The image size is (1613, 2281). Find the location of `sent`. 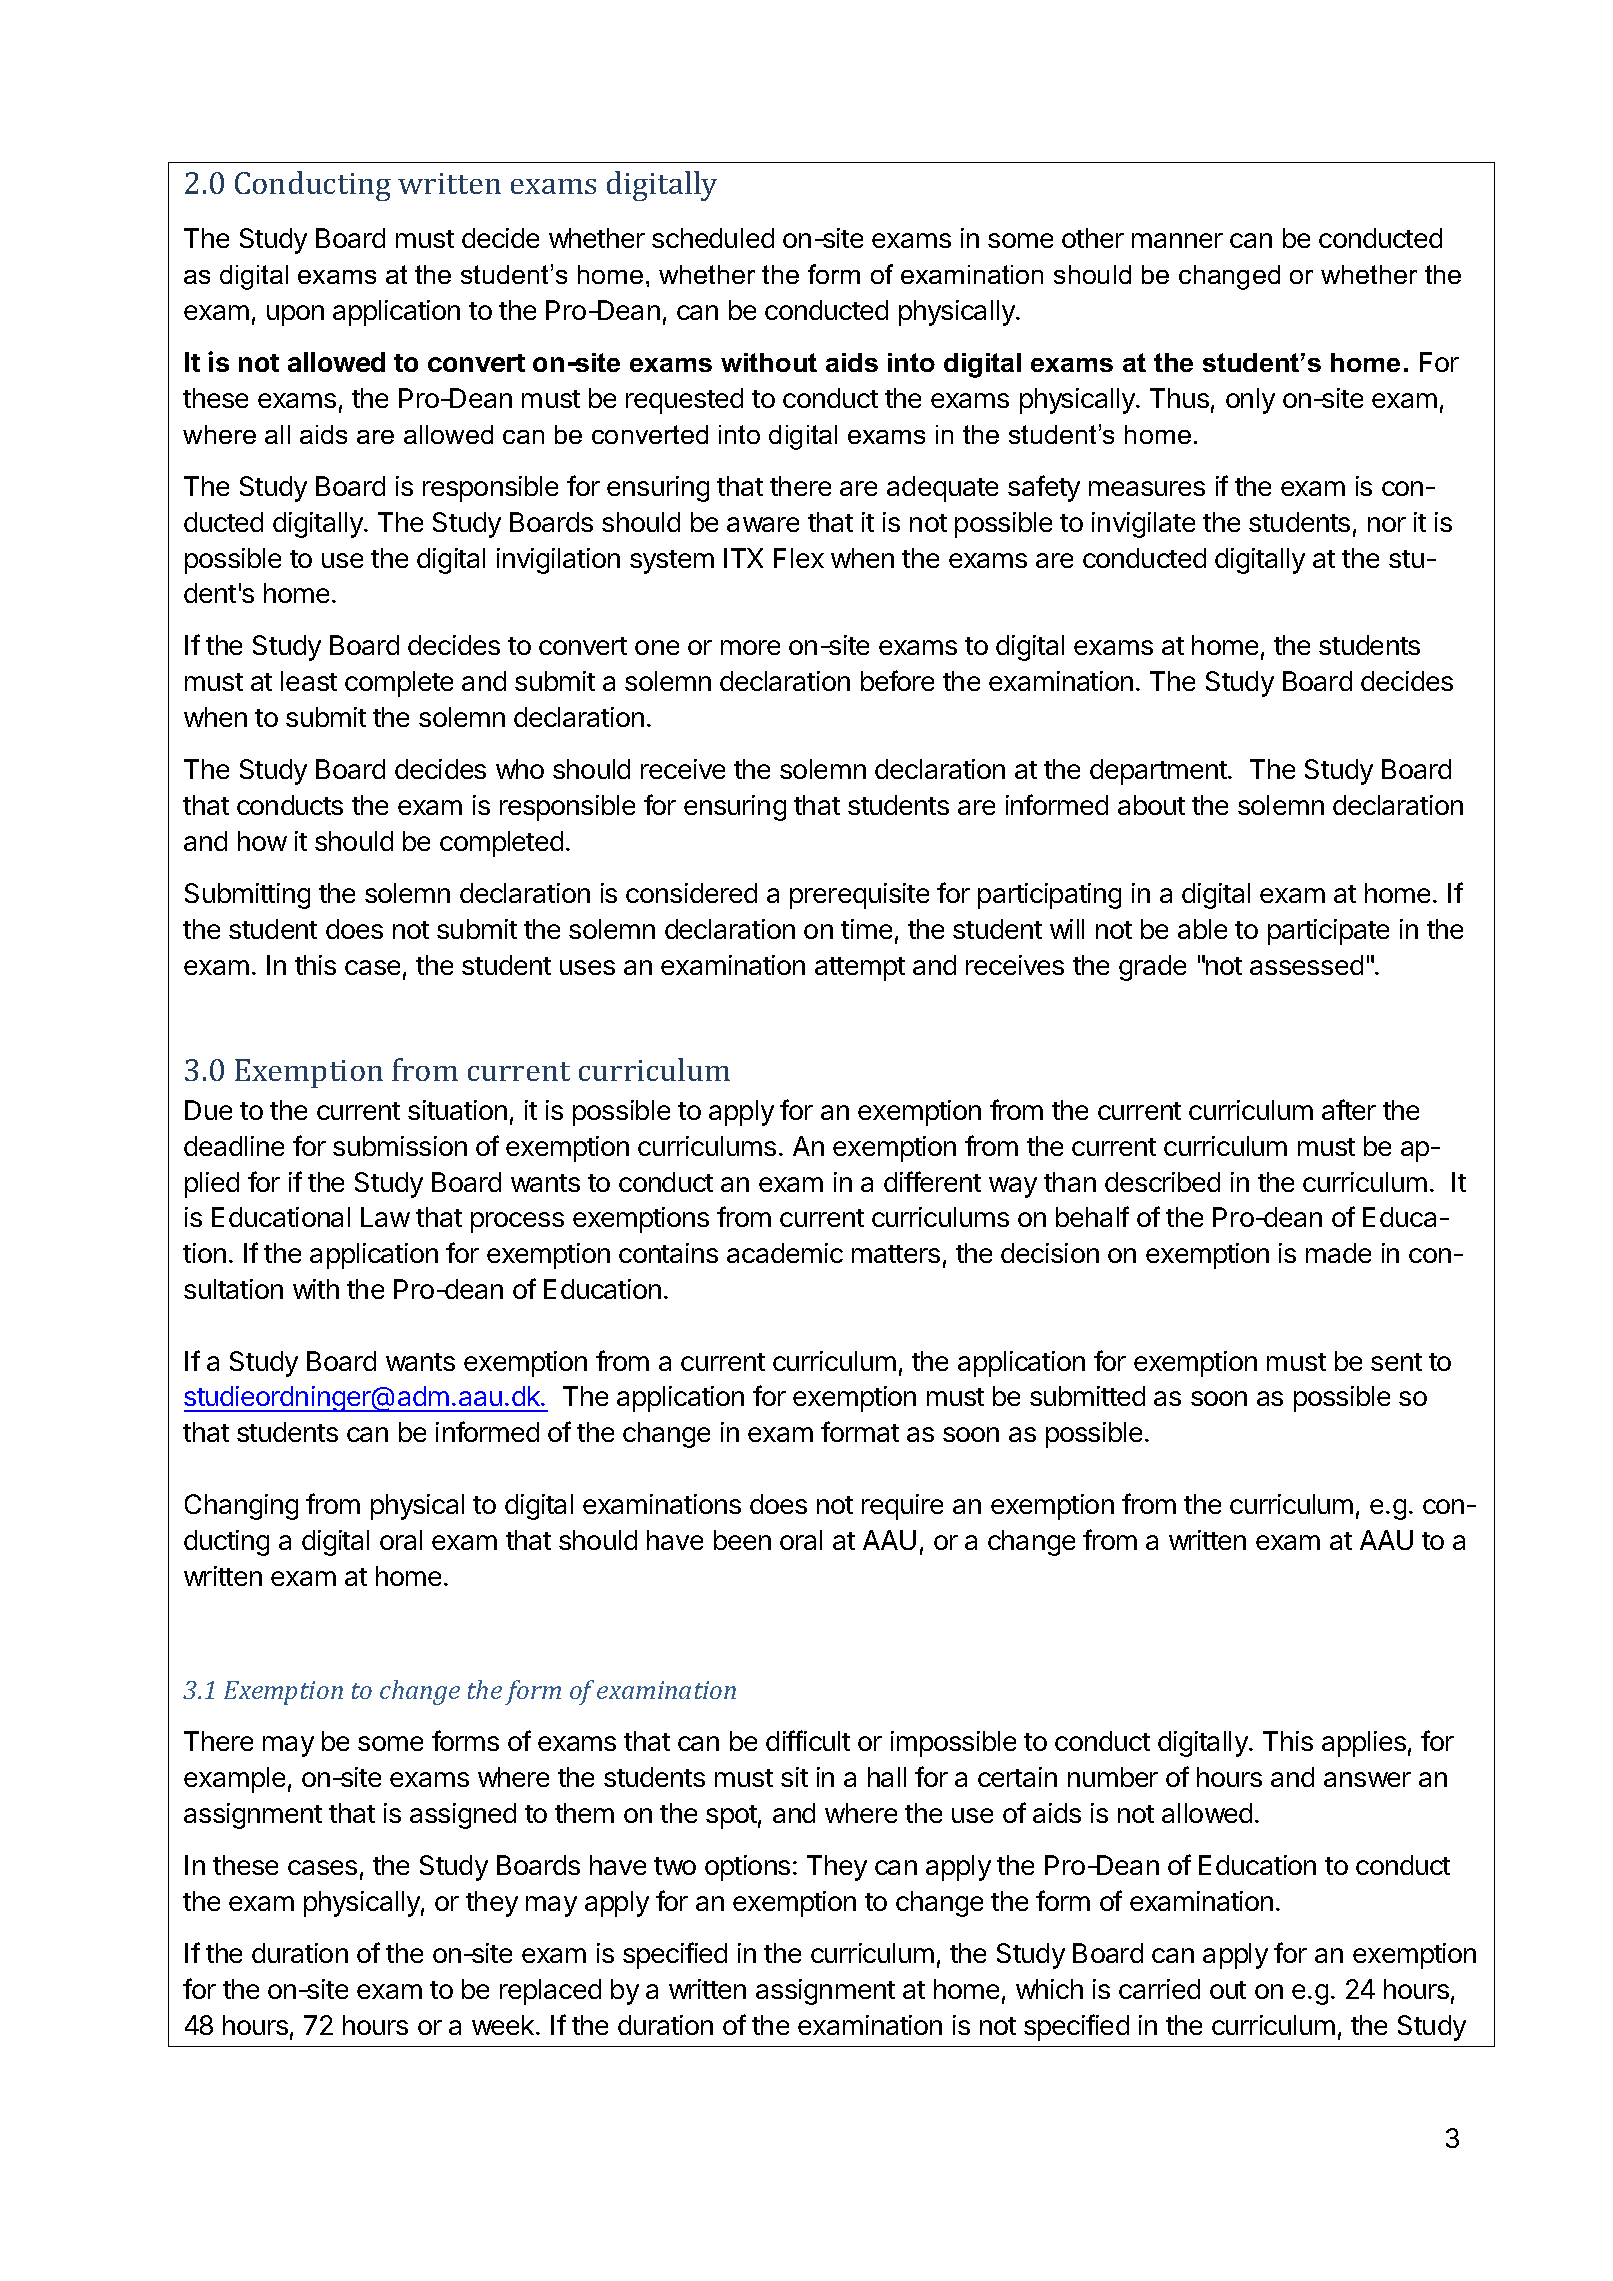

sent is located at coordinates (1396, 1362).
